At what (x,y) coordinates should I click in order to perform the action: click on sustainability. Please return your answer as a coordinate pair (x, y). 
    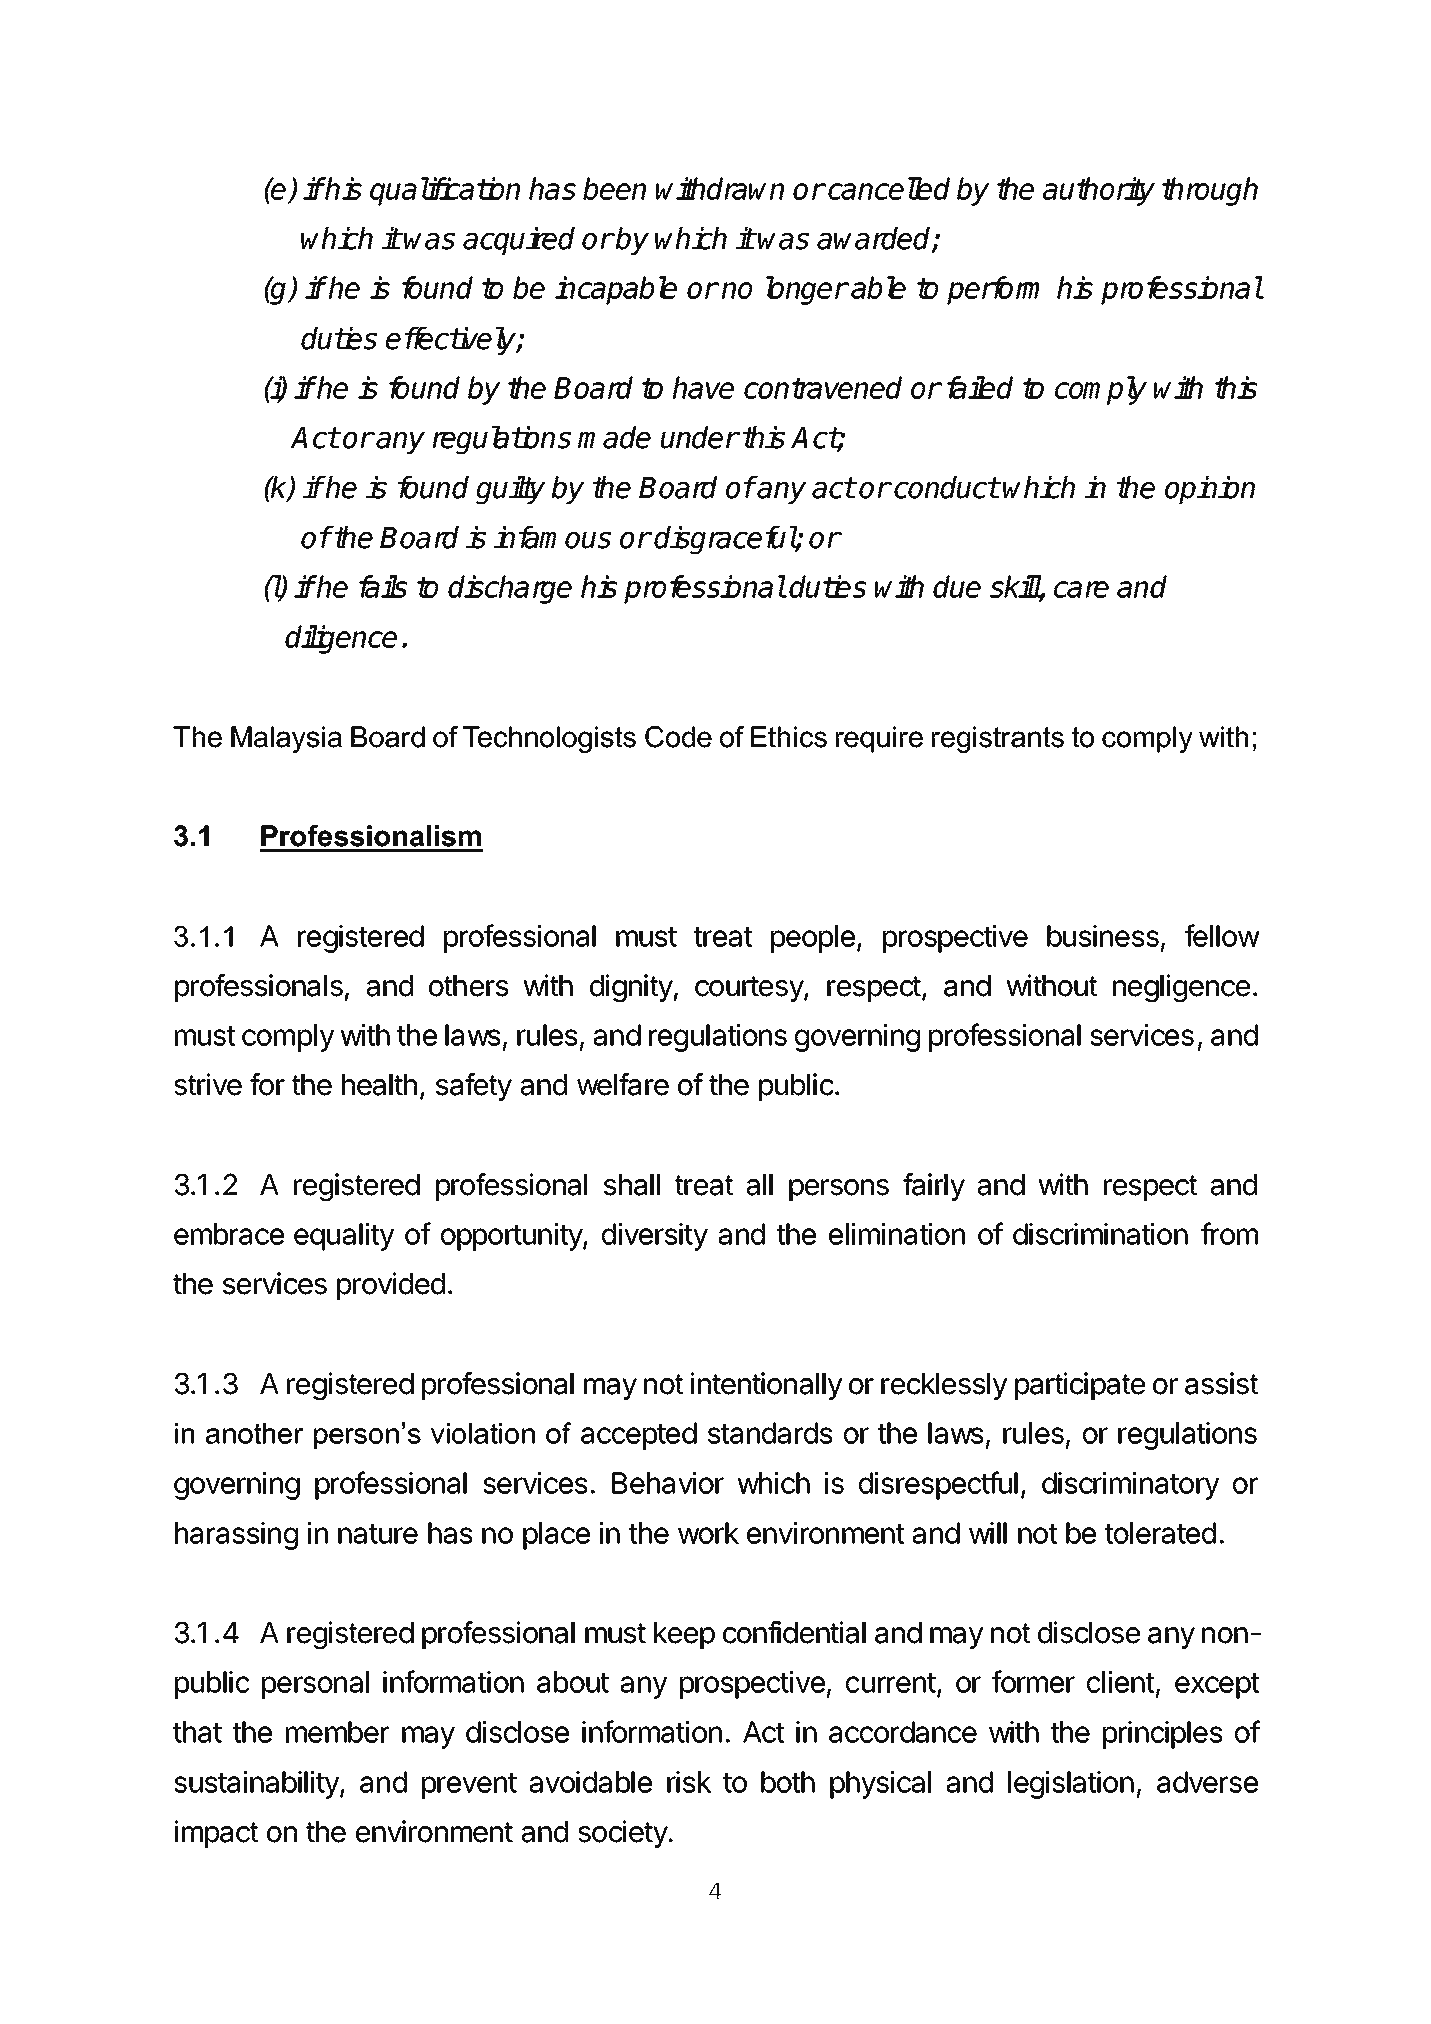
    Looking at the image, I should click on (257, 1785).
